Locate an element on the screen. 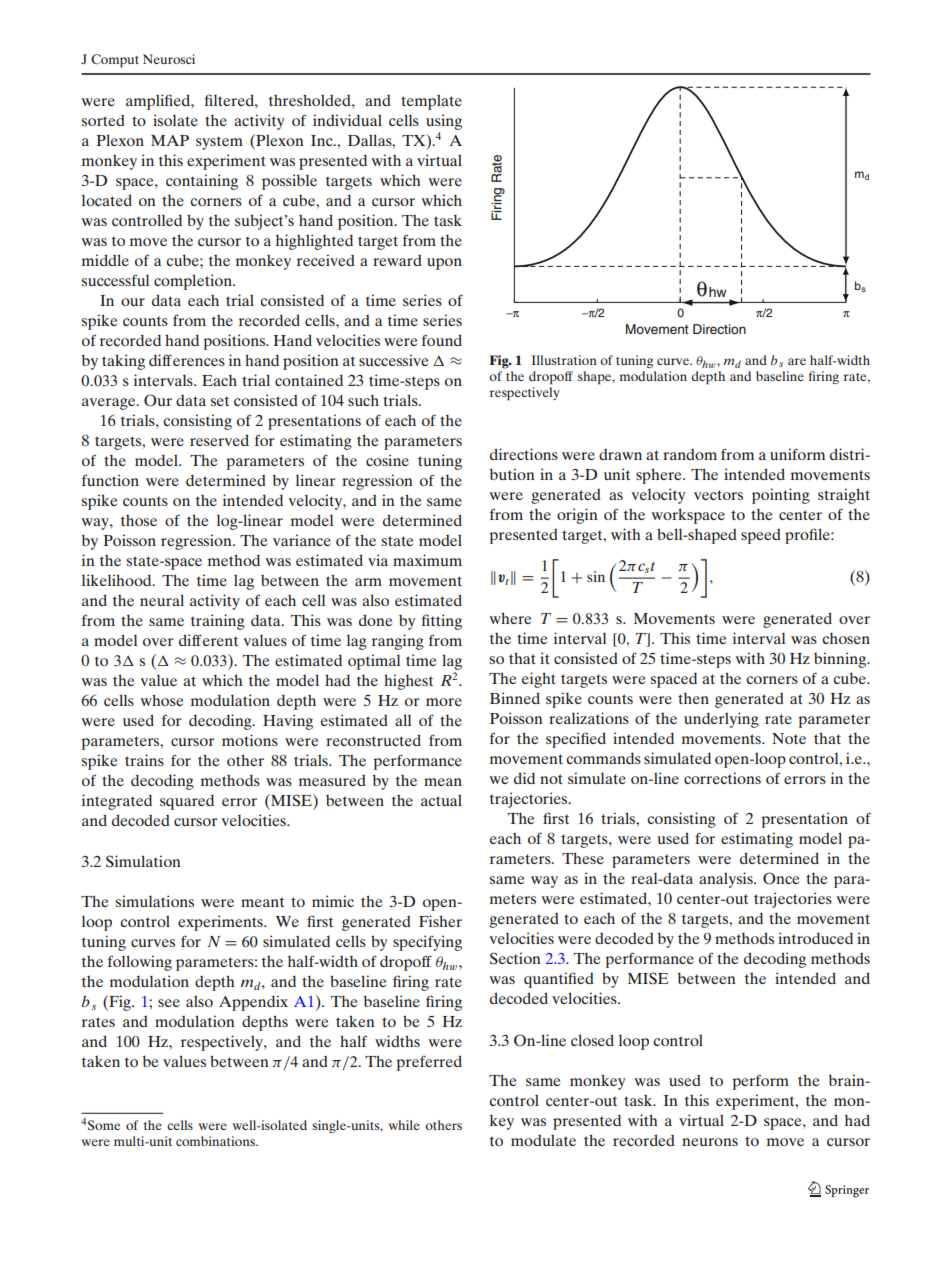 The width and height of the screenshot is (952, 1265). using is located at coordinates (444, 122).
